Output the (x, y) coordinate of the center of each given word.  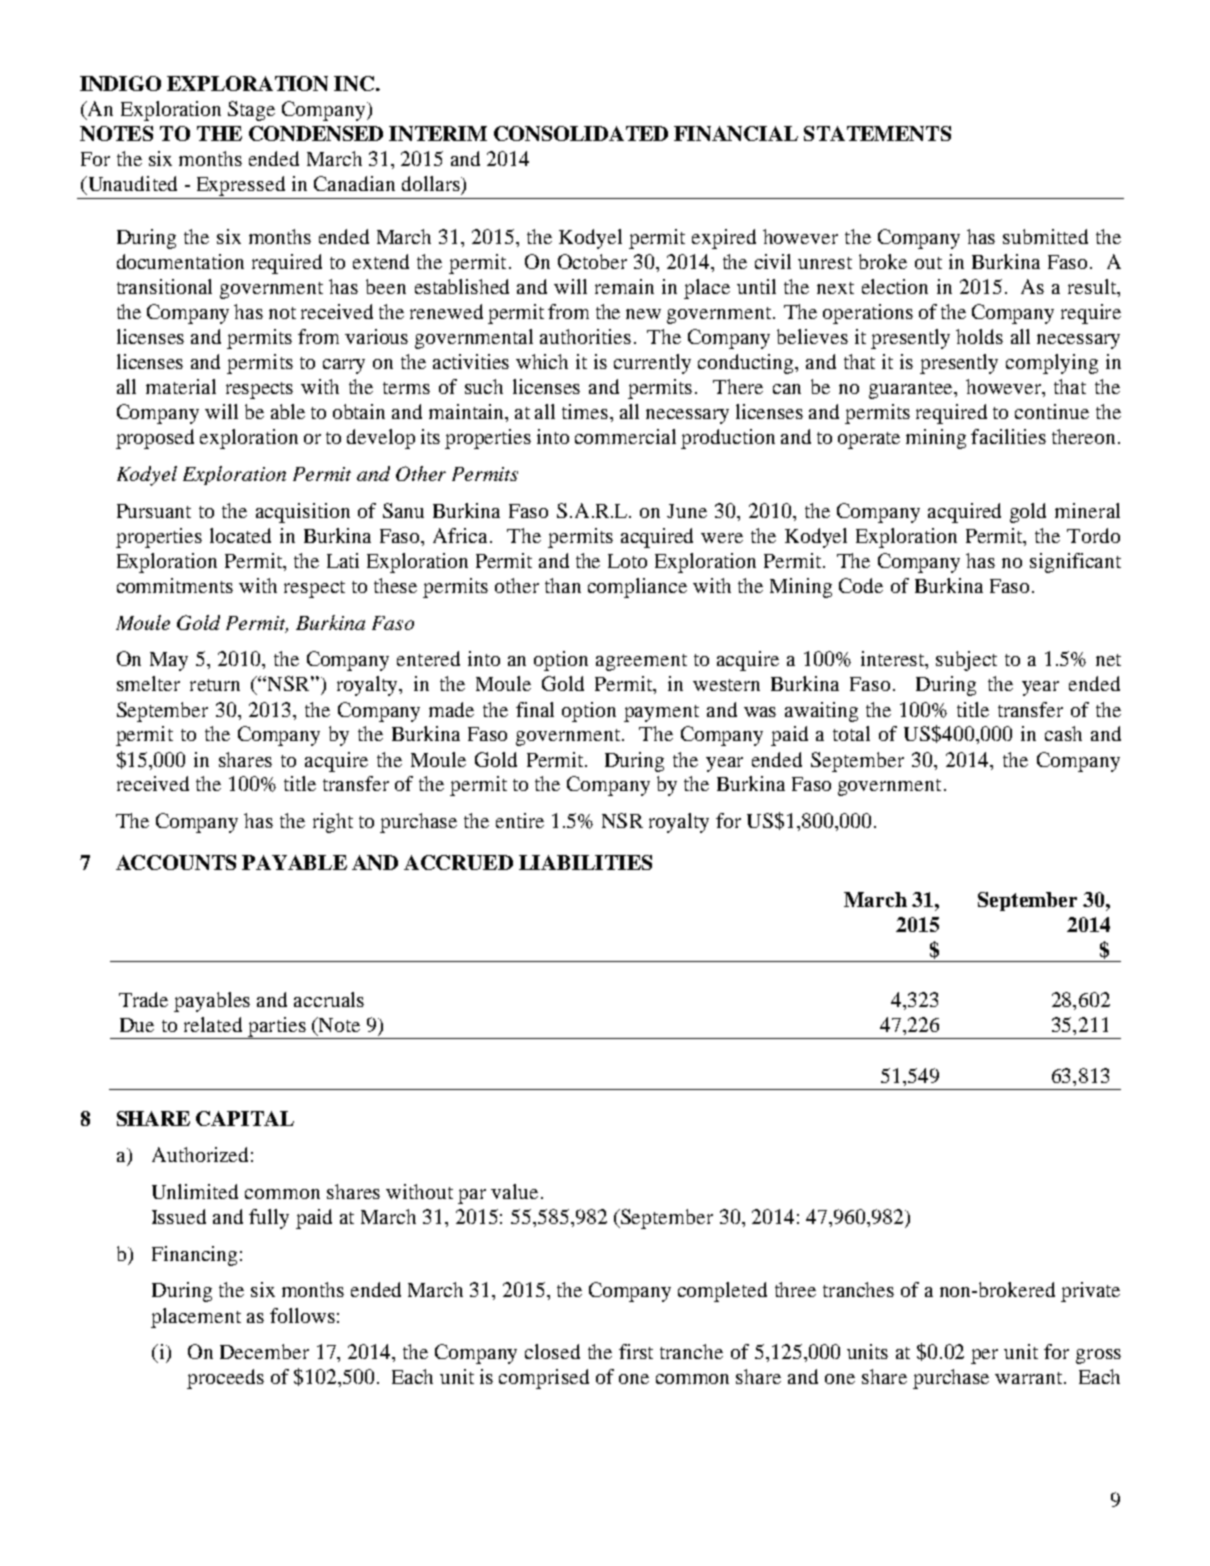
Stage (251, 111)
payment (661, 713)
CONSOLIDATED (581, 133)
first (636, 1351)
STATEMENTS (877, 133)
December (264, 1351)
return (215, 685)
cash (1063, 733)
